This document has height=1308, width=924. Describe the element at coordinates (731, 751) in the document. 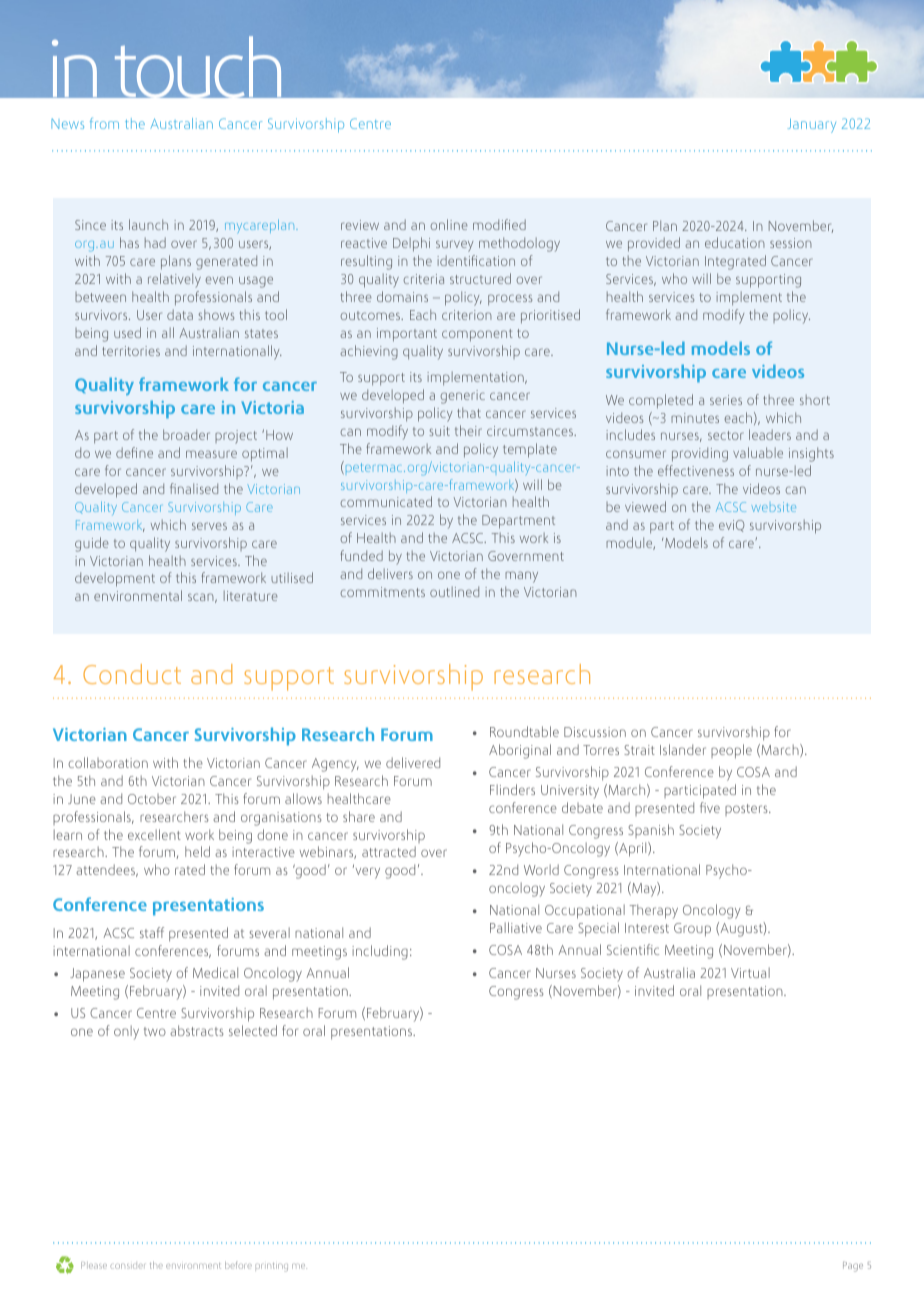

I see `people` at that location.
